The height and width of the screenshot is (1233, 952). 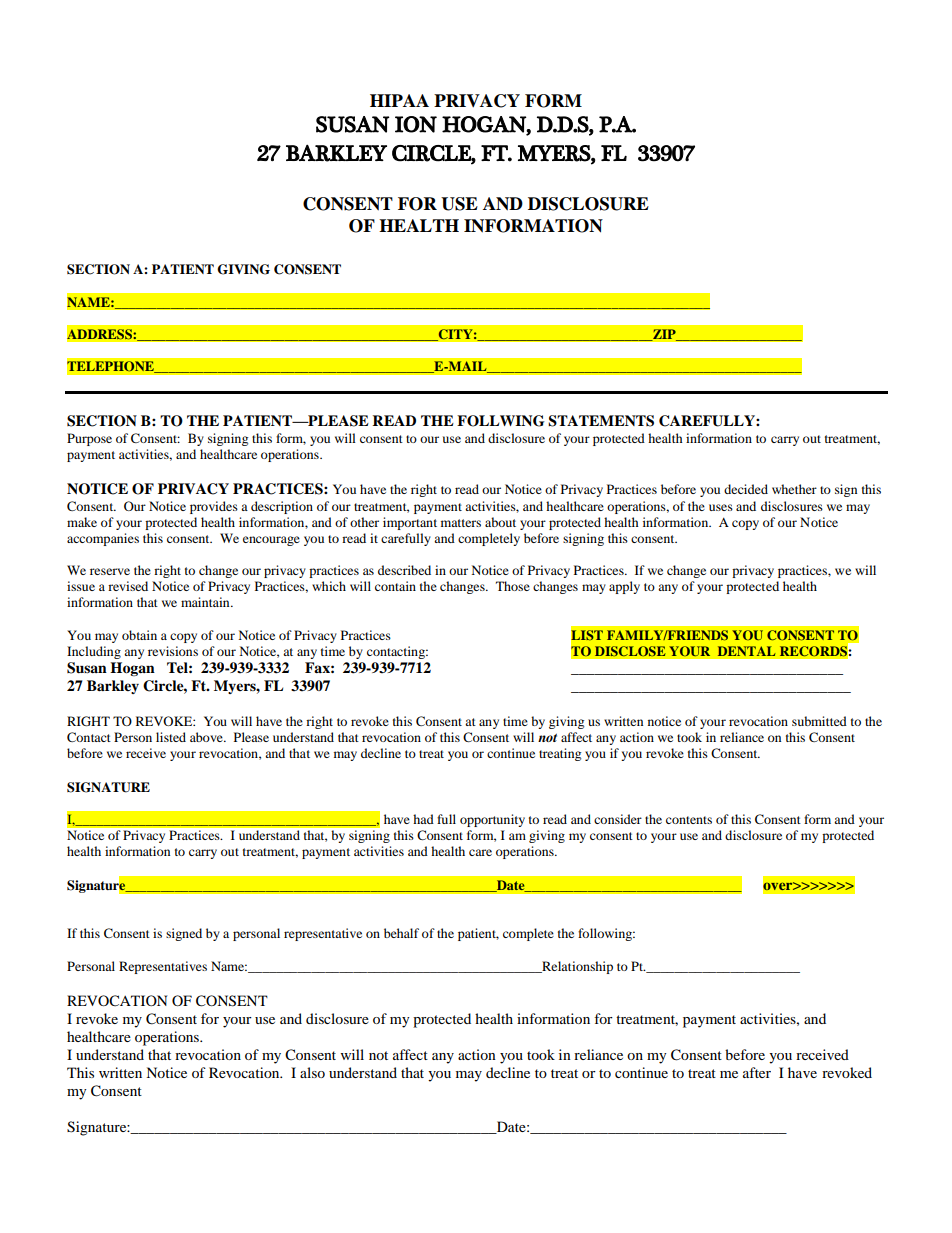 I want to click on described, so click(x=404, y=570).
